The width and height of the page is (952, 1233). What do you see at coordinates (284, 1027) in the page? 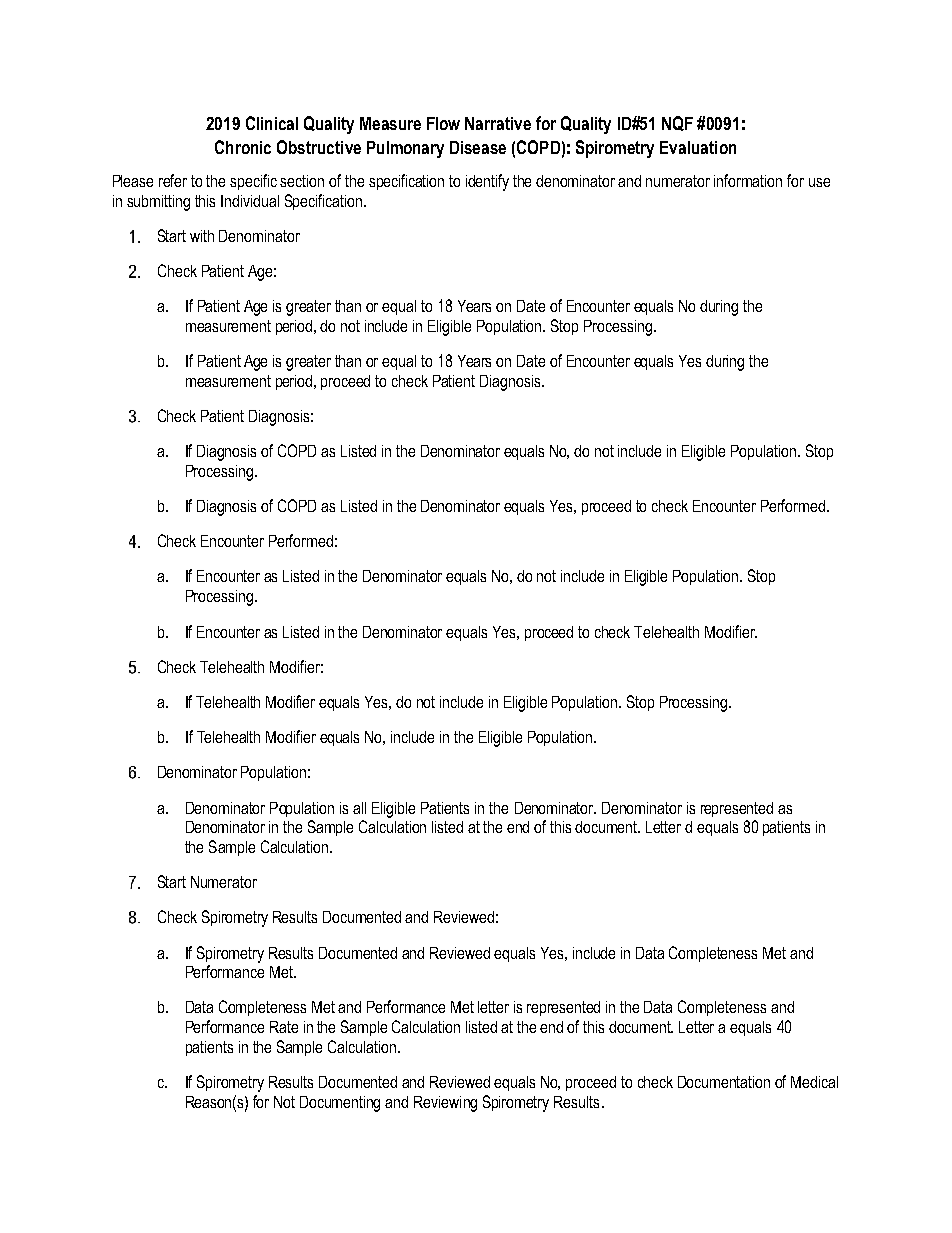
I see `Rate` at bounding box center [284, 1027].
